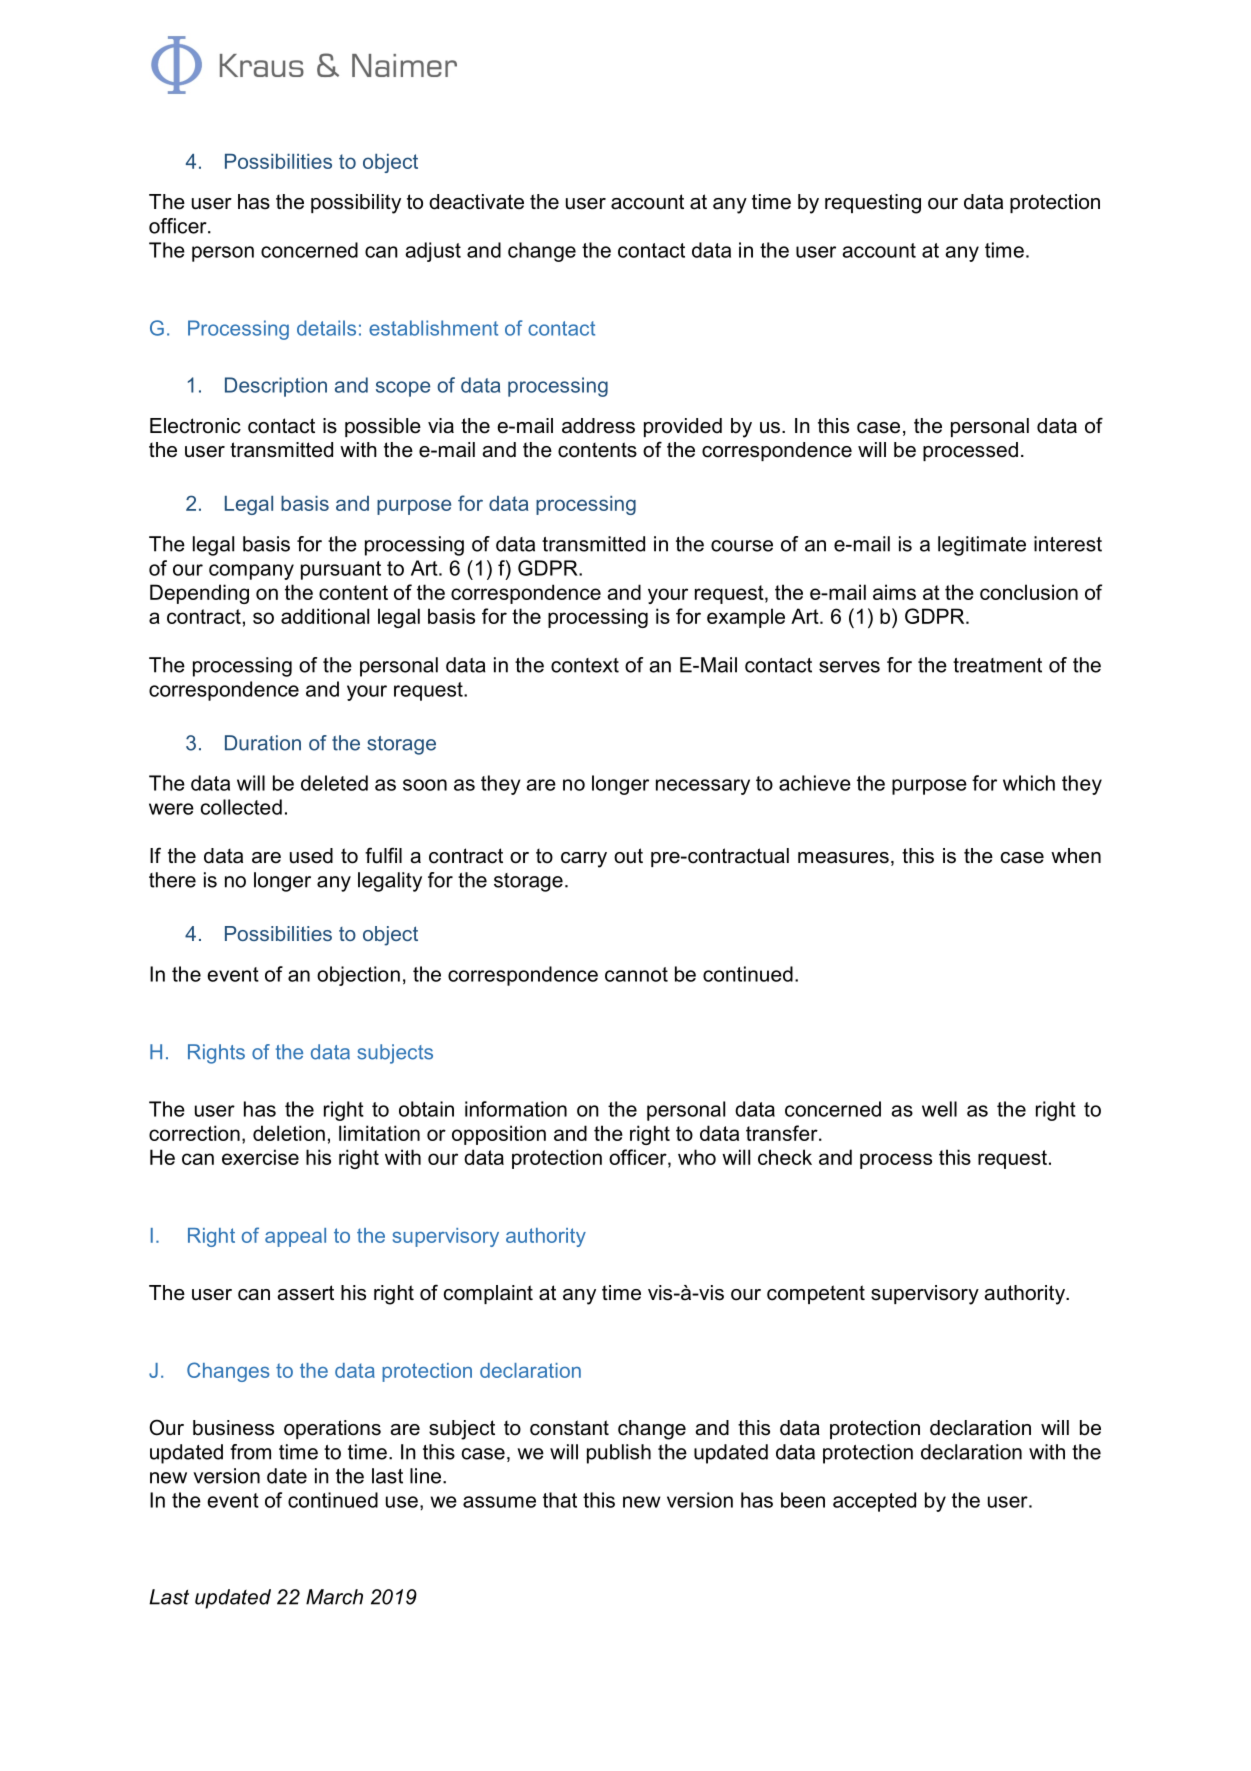  Describe the element at coordinates (334, 1597) in the page. I see `March` at that location.
